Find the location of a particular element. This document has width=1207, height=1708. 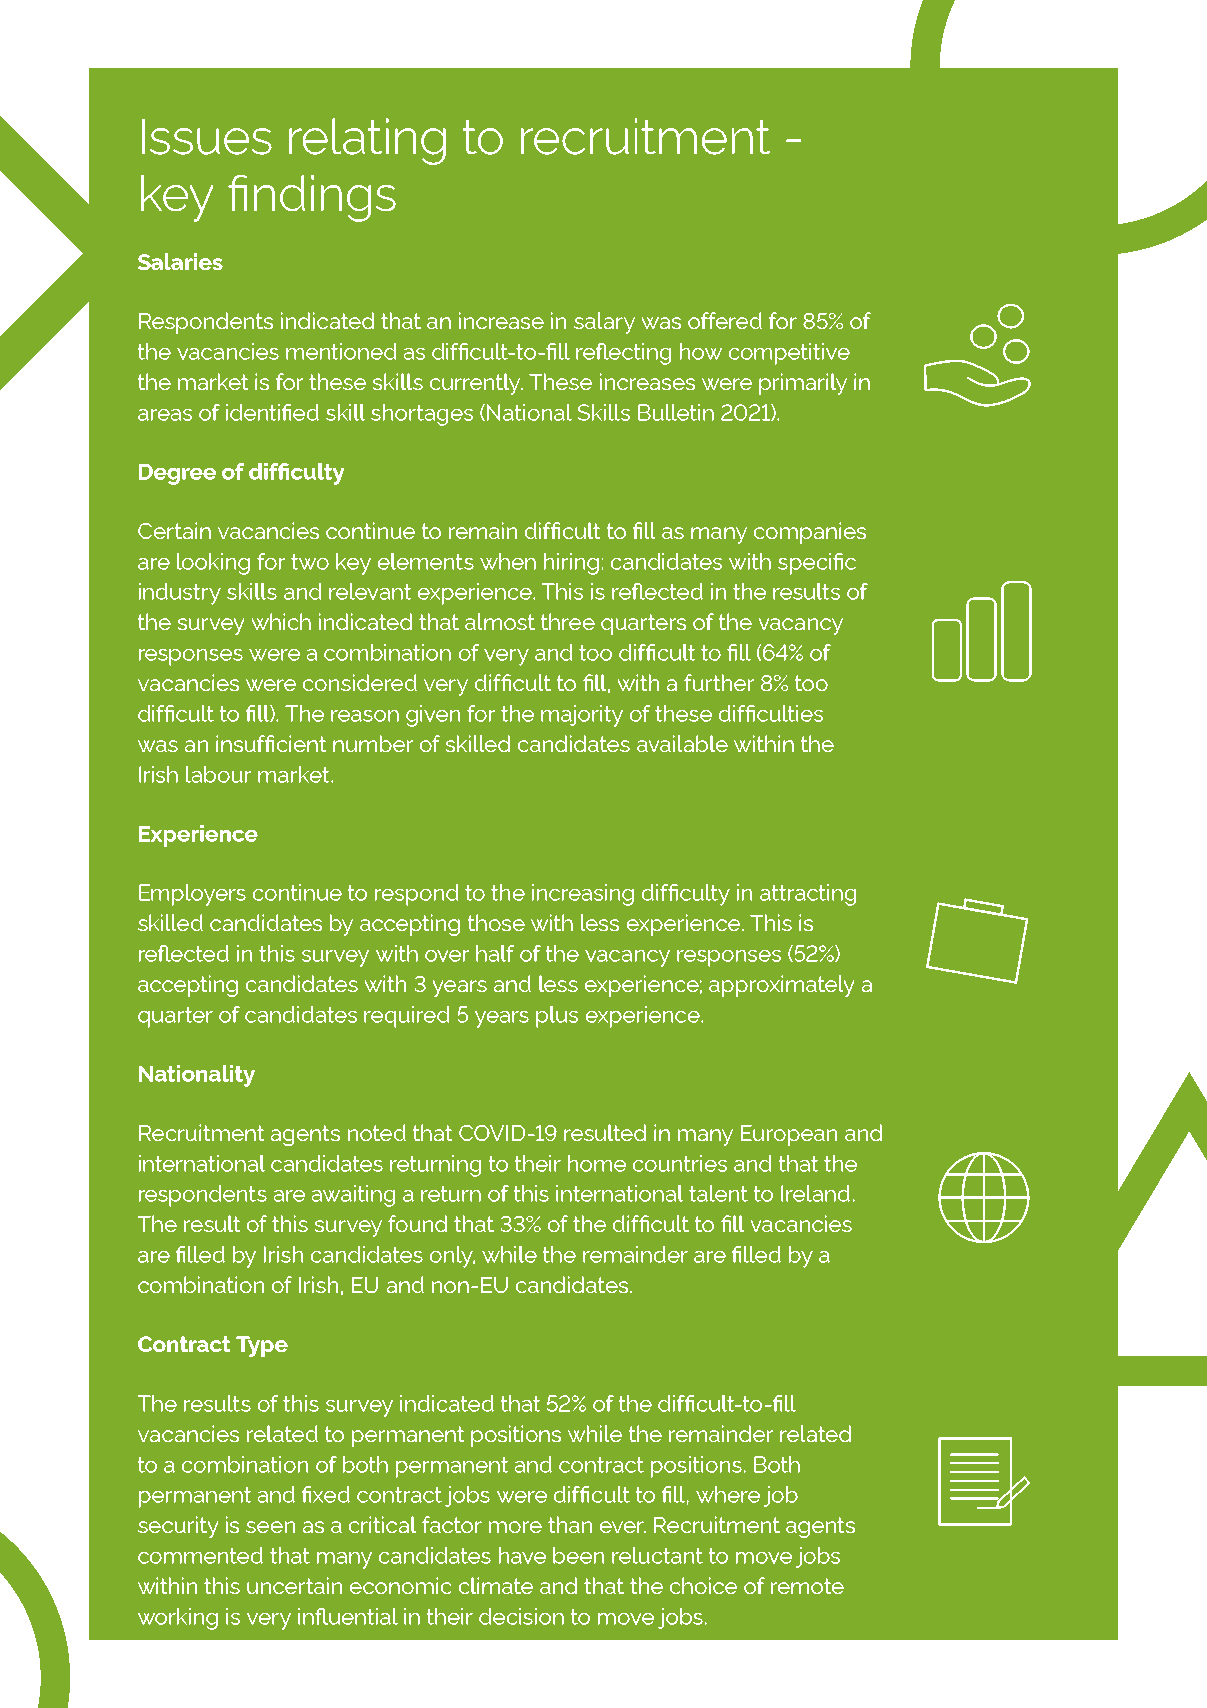

attracting is located at coordinates (808, 895).
